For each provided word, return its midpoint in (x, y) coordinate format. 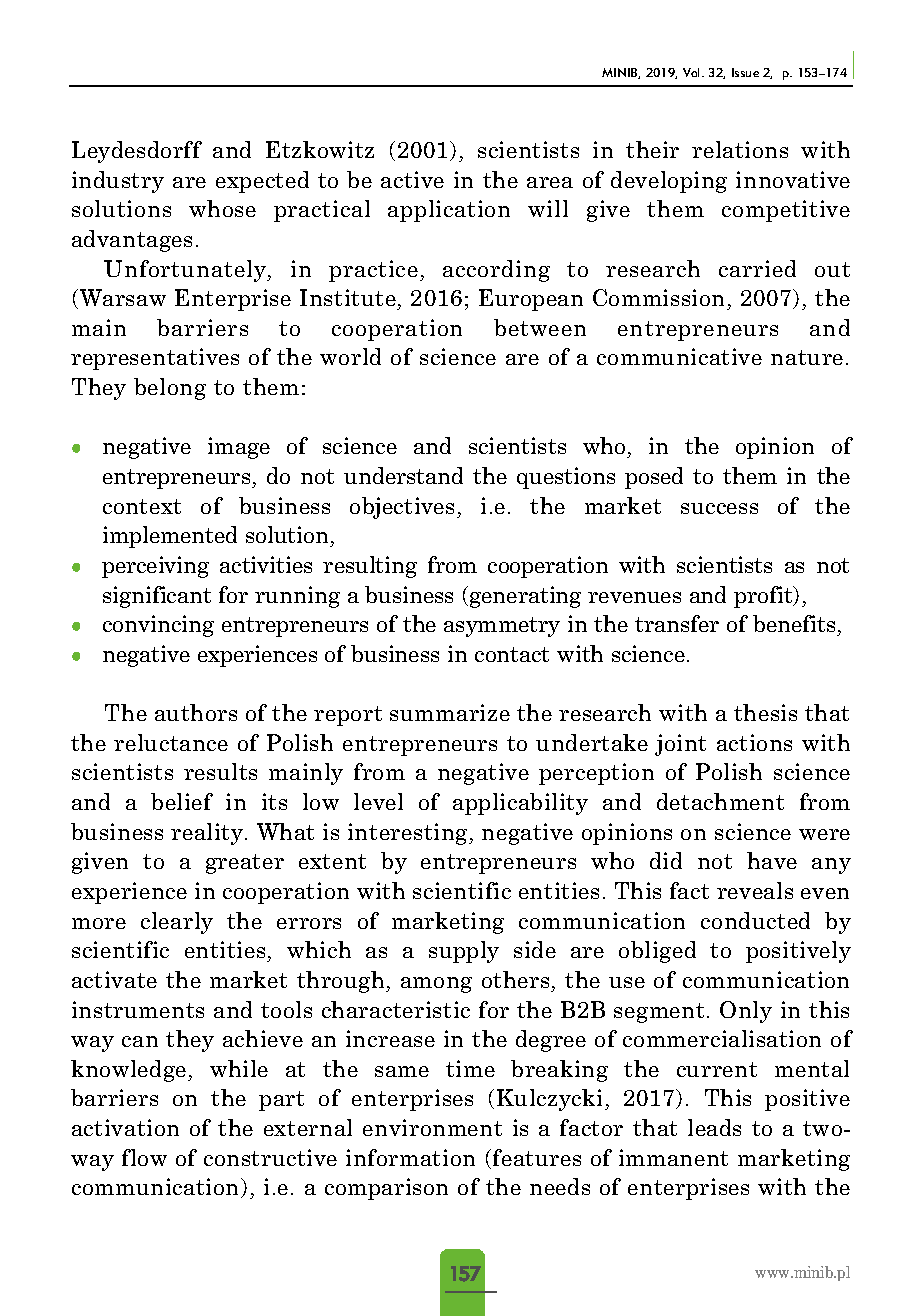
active (412, 179)
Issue (745, 72)
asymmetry (502, 627)
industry (118, 182)
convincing (158, 626)
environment (432, 1127)
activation (125, 1127)
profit (764, 597)
